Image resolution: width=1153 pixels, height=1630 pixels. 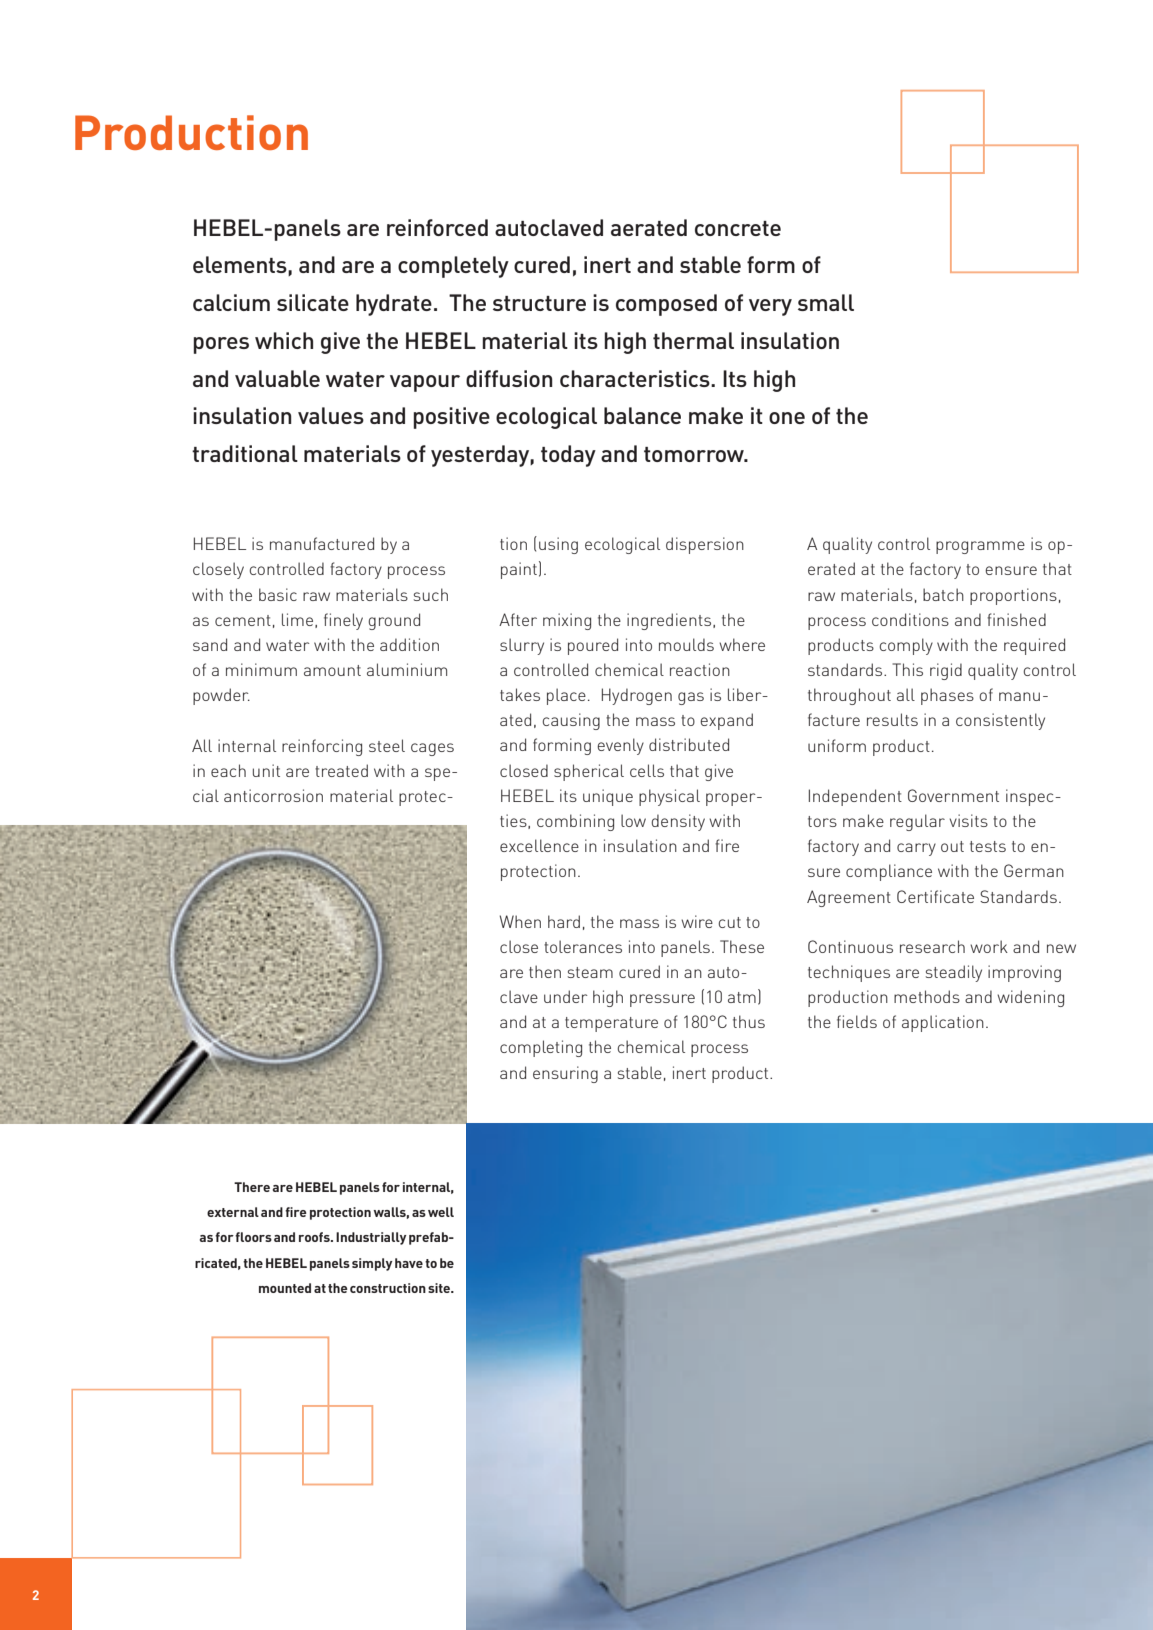 I want to click on roofs, so click(x=315, y=1237).
